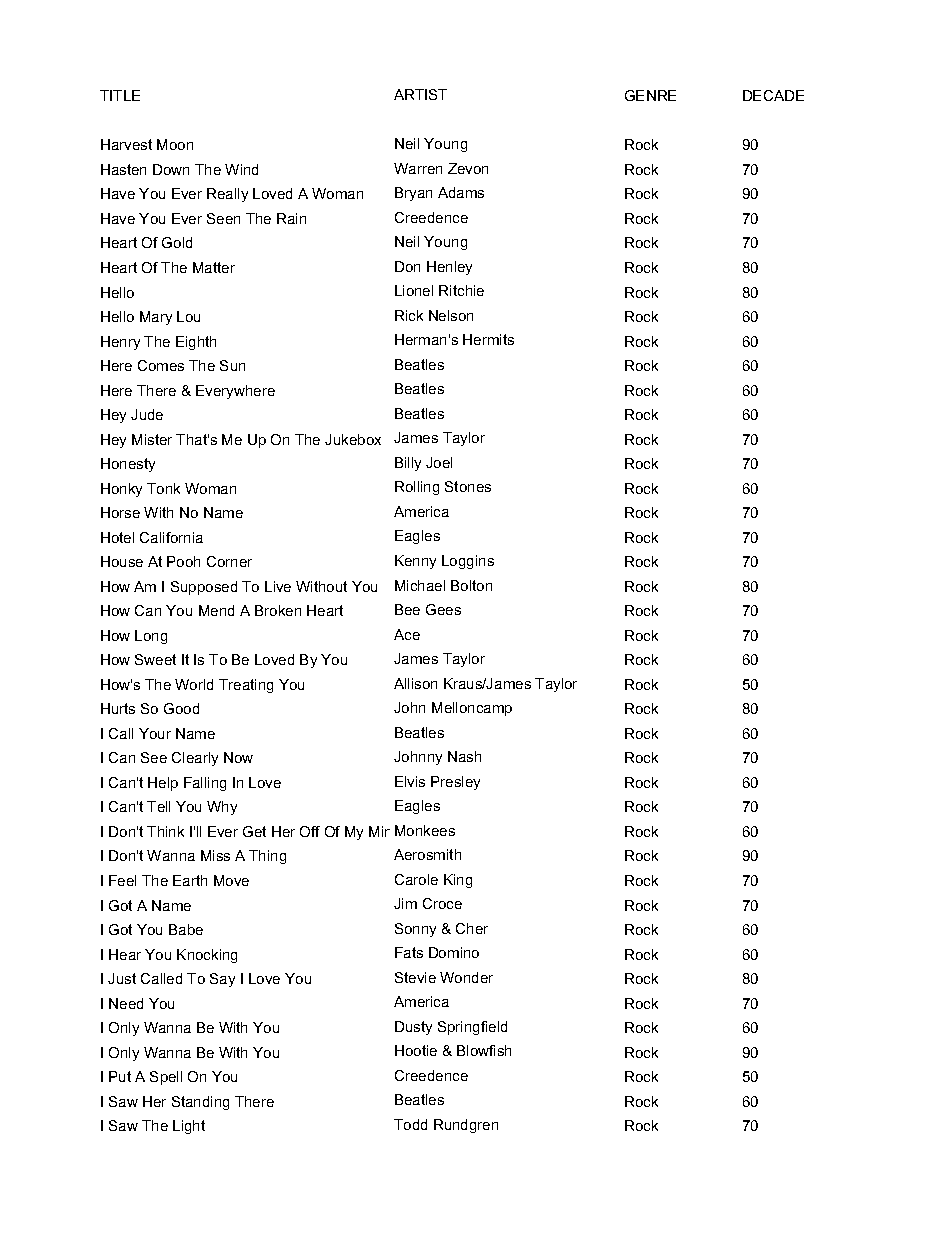  Describe the element at coordinates (427, 854) in the page. I see `Aerosmith` at that location.
